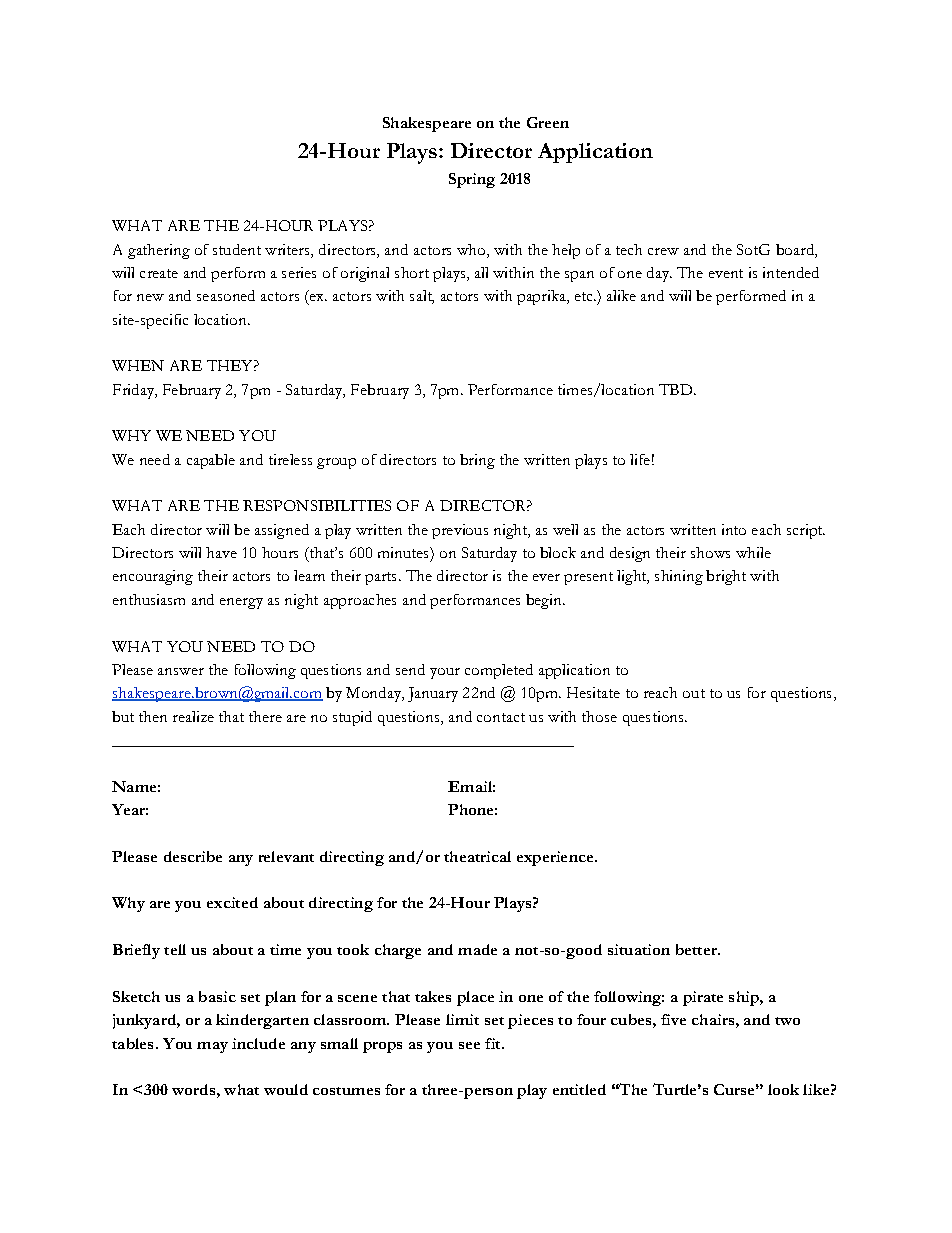  I want to click on energy, so click(241, 603).
